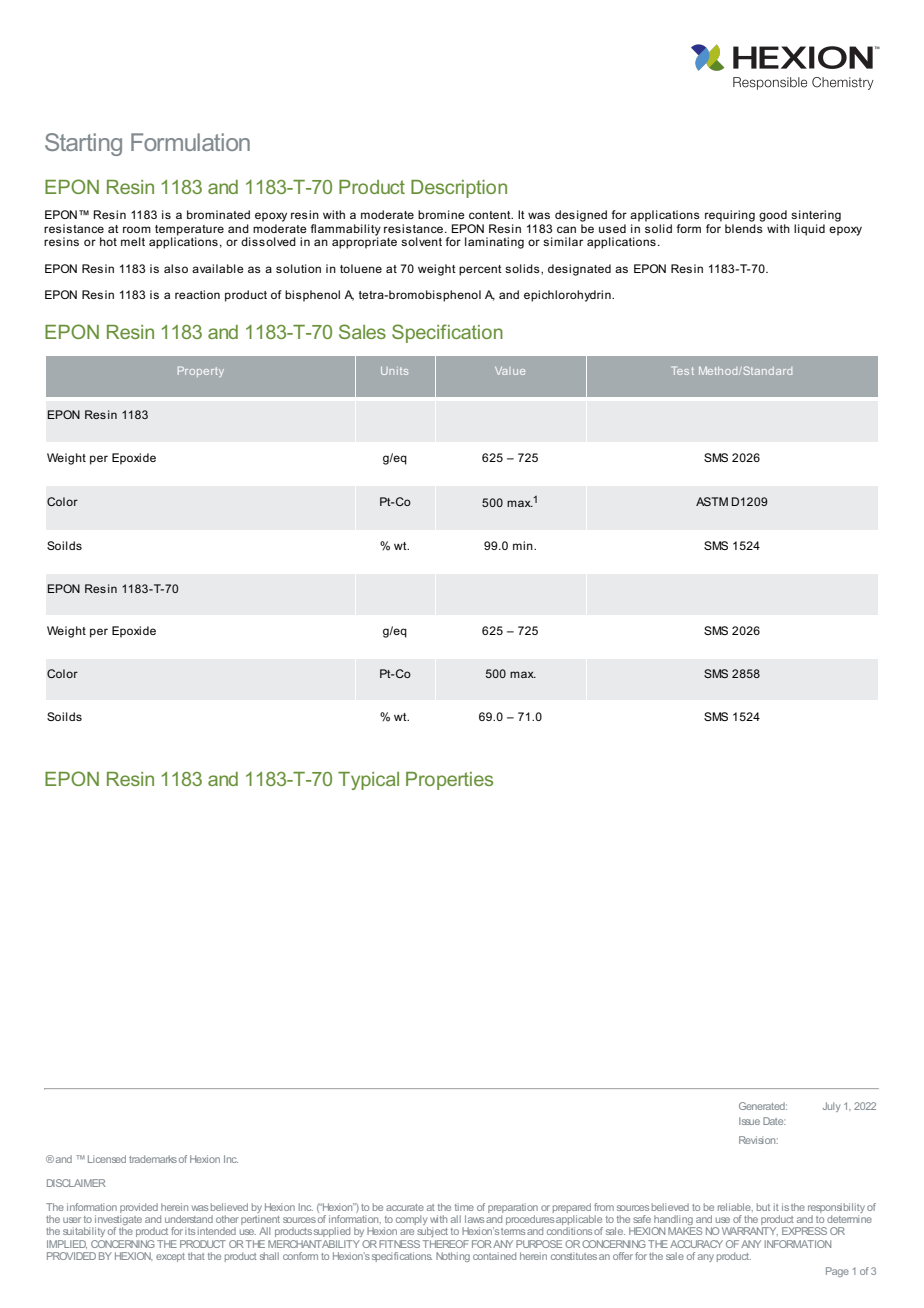  What do you see at coordinates (449, 781) in the document?
I see `Properties` at bounding box center [449, 781].
